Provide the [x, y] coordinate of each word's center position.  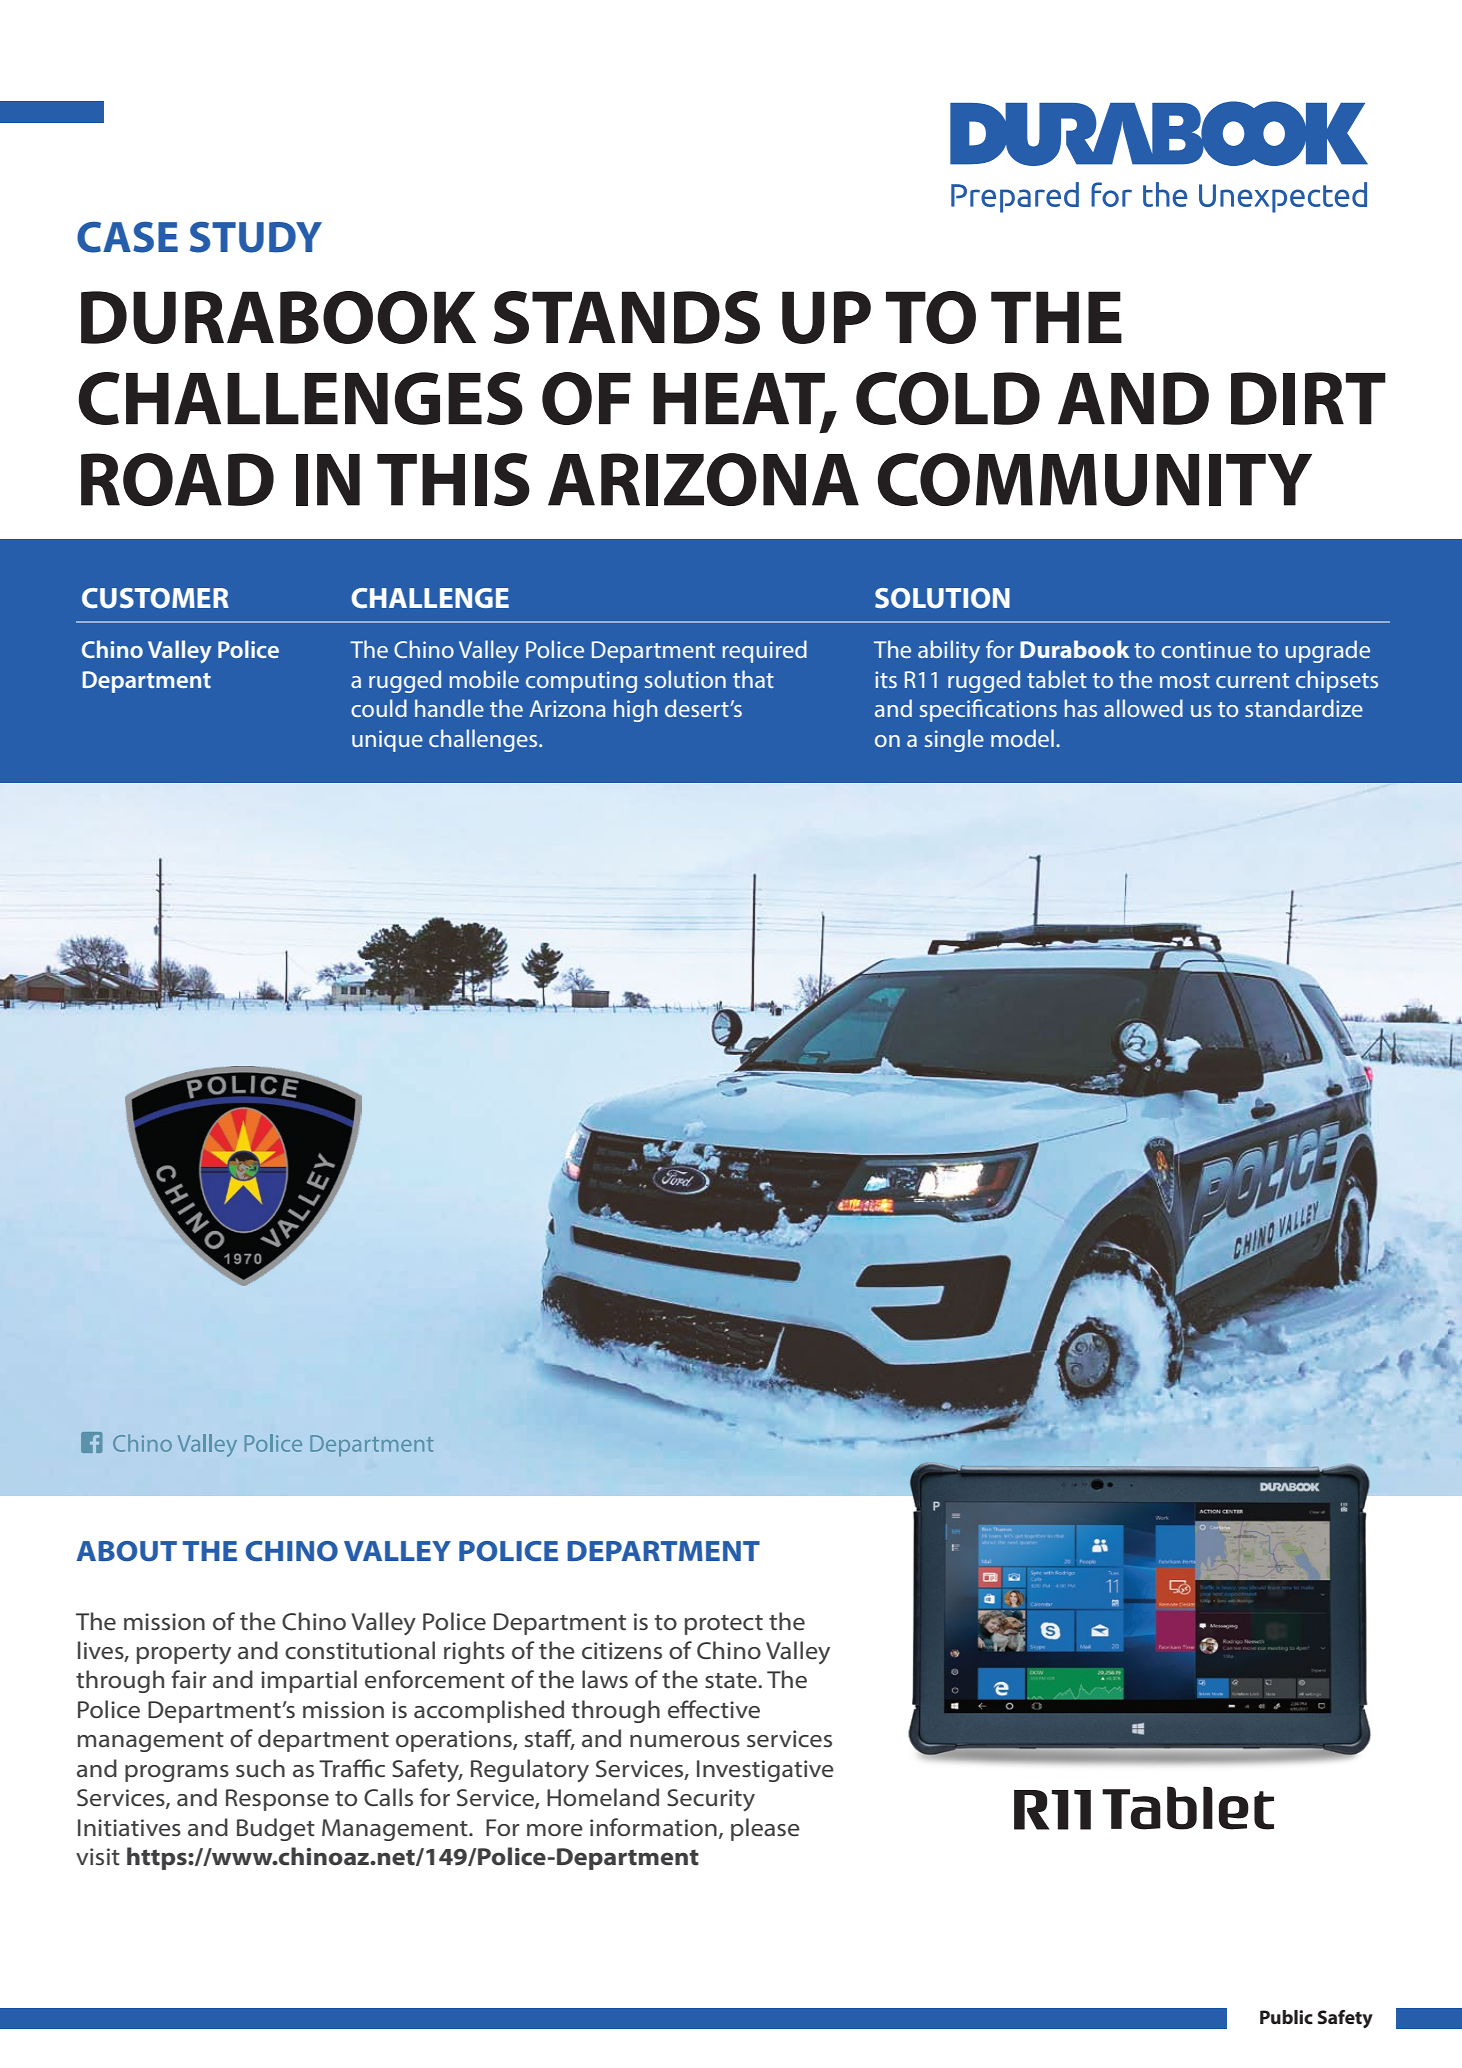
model [1022, 738]
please [765, 1829]
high [635, 710]
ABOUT [126, 1551]
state [732, 1680]
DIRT [1308, 398]
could [379, 708]
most [1185, 680]
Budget [276, 1829]
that [753, 679]
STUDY [256, 237]
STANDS [627, 317]
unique [387, 741]
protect [724, 1625]
